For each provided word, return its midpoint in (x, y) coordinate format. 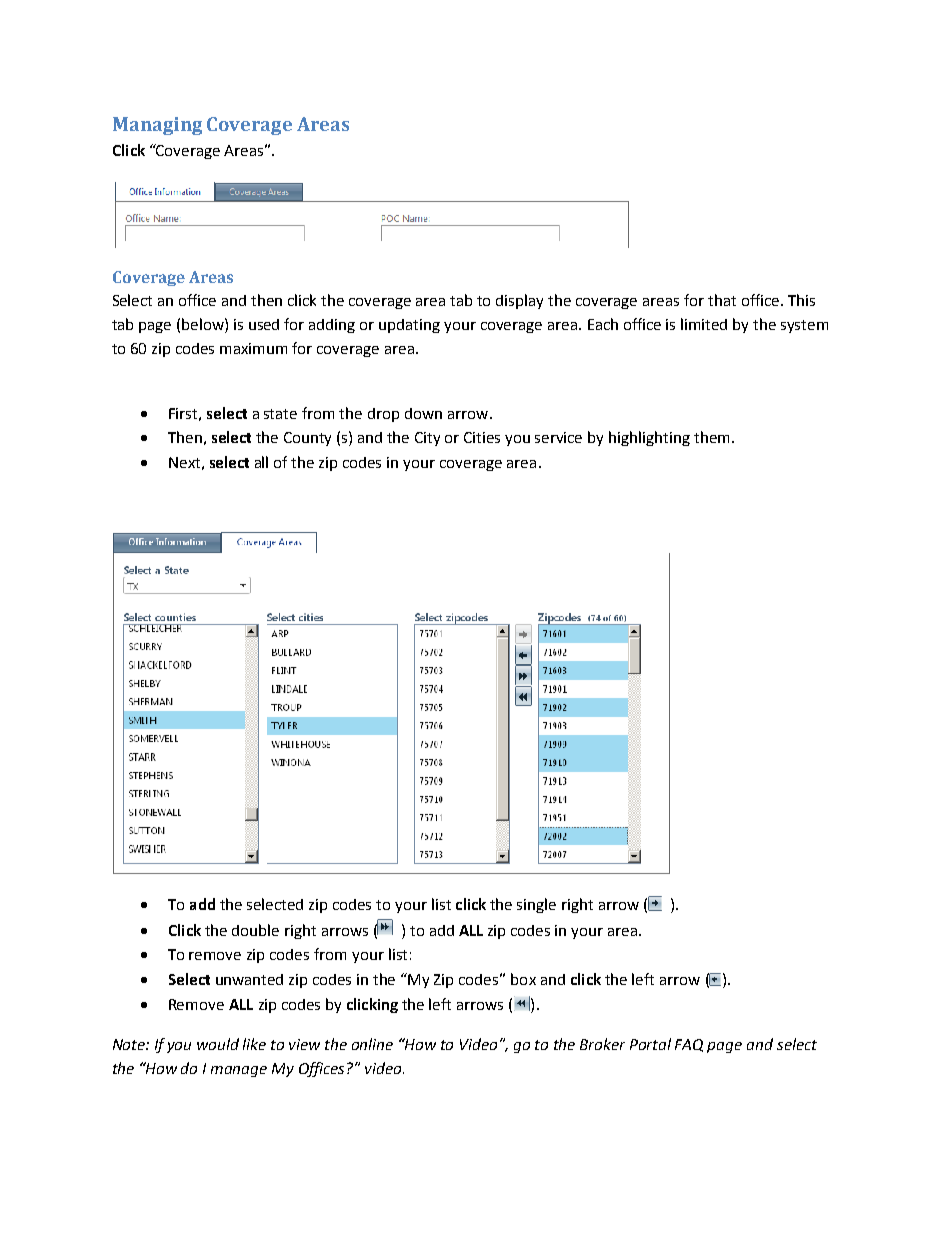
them (711, 437)
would (218, 1044)
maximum (253, 348)
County (307, 439)
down (423, 413)
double (255, 930)
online (372, 1044)
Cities (482, 437)
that (722, 300)
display (519, 301)
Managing (157, 126)
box (523, 979)
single (536, 905)
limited (704, 324)
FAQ (689, 1045)
